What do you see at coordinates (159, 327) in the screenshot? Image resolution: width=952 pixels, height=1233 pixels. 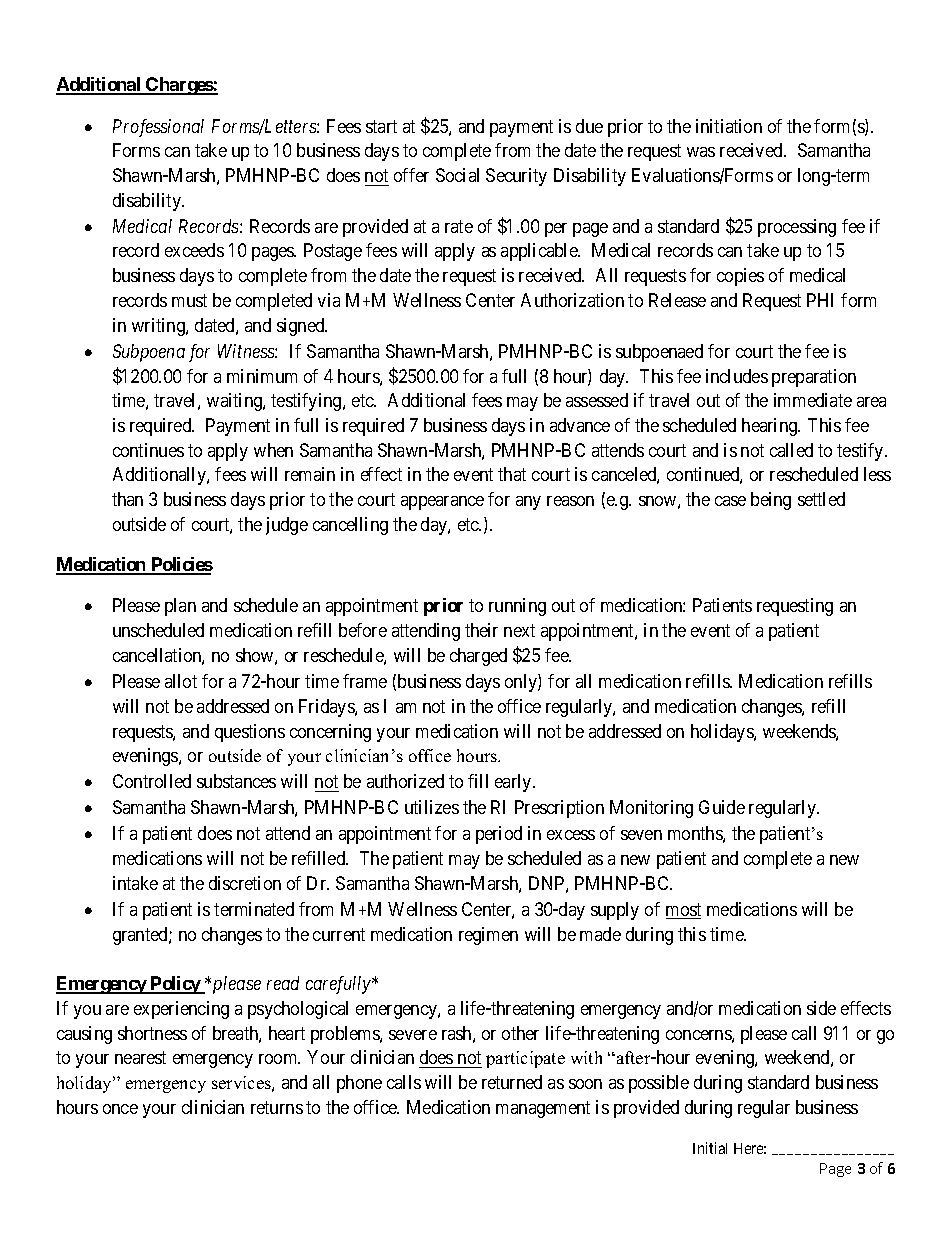 I see `writing` at bounding box center [159, 327].
